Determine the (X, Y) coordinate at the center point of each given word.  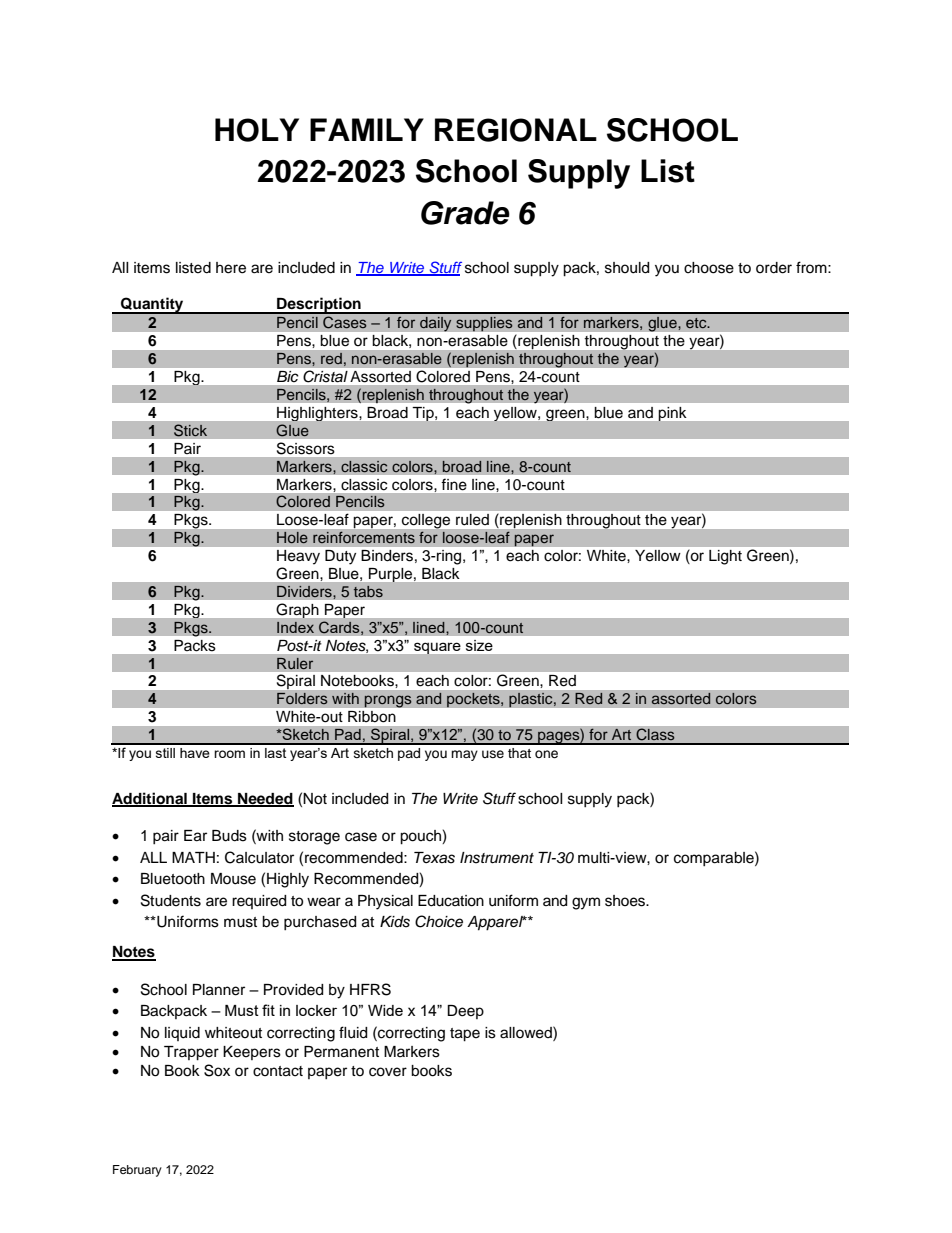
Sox (217, 1070)
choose (709, 268)
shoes (626, 901)
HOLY (257, 130)
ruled (472, 519)
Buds (229, 836)
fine (454, 484)
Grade (465, 213)
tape (465, 1035)
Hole (292, 537)
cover (388, 1072)
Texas (434, 858)
